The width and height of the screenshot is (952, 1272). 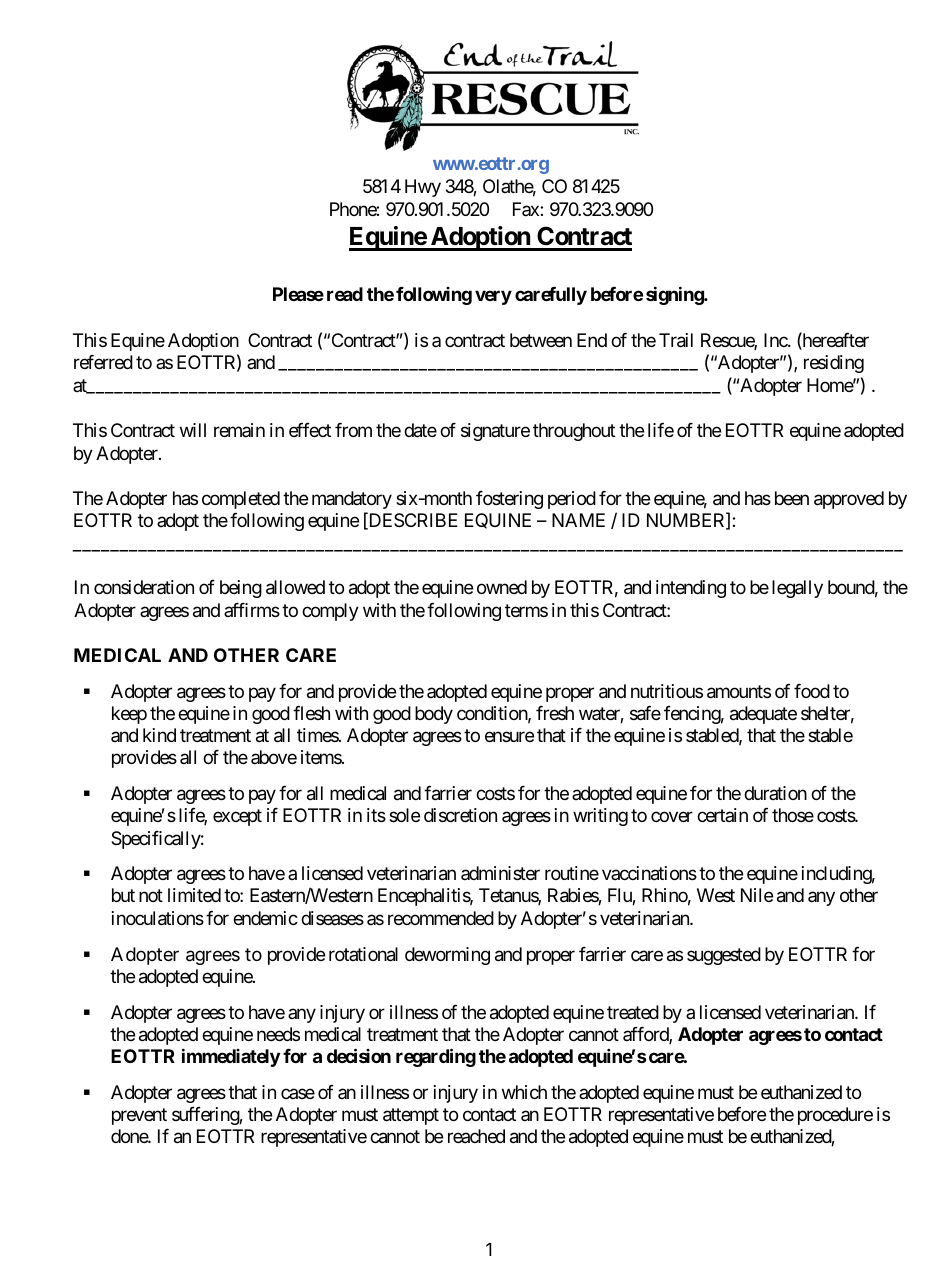 What do you see at coordinates (345, 294) in the screenshot?
I see `read` at bounding box center [345, 294].
